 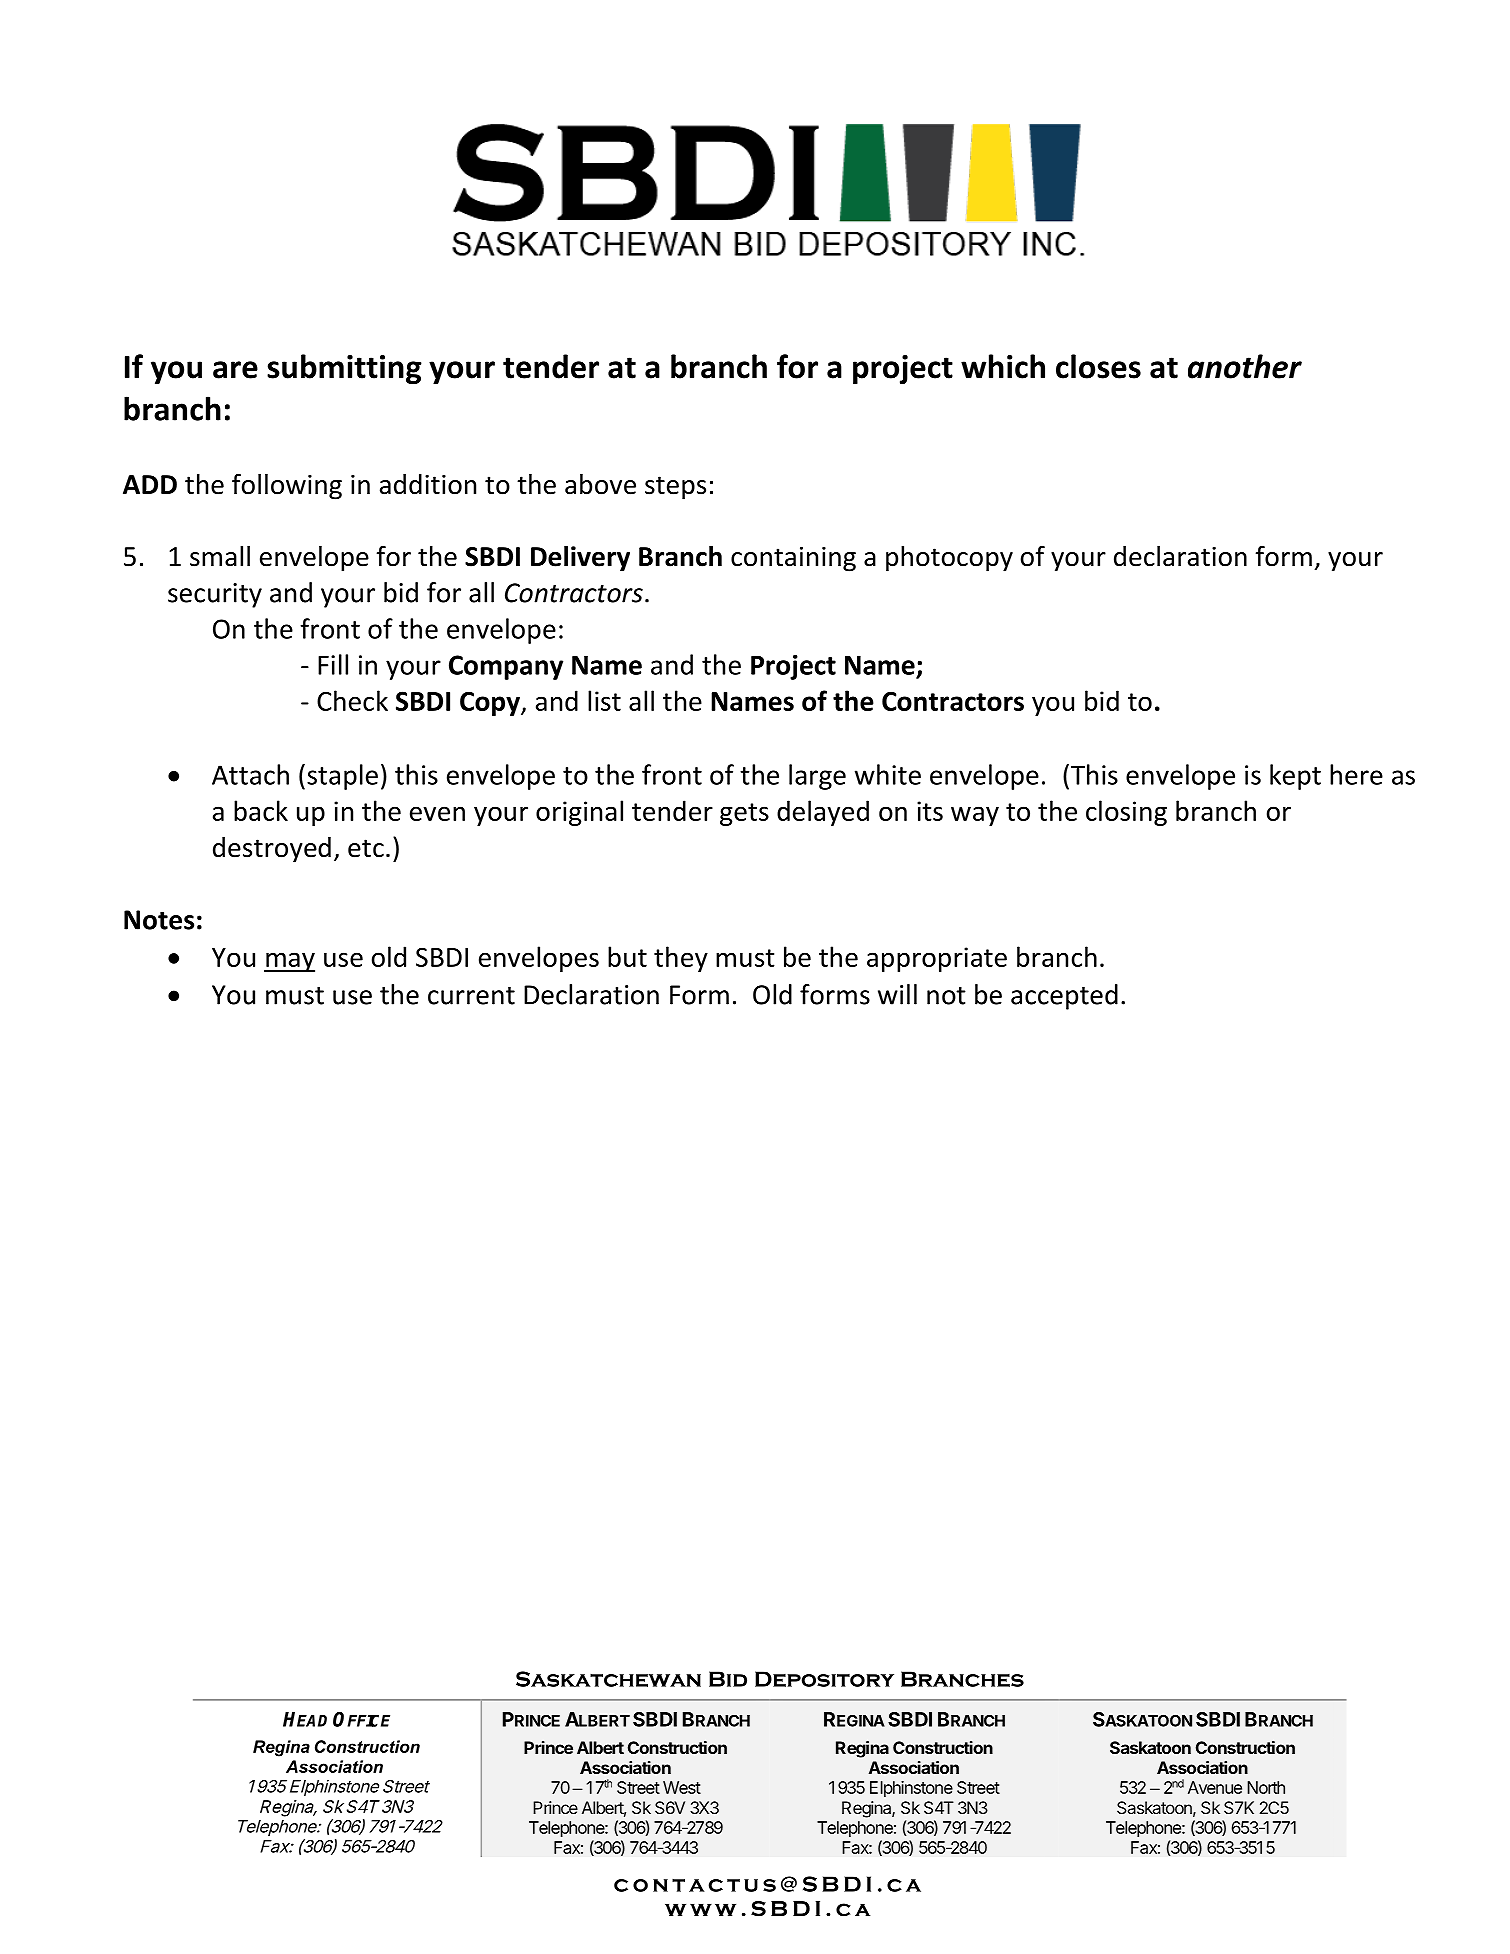 I want to click on submitting, so click(x=344, y=369).
